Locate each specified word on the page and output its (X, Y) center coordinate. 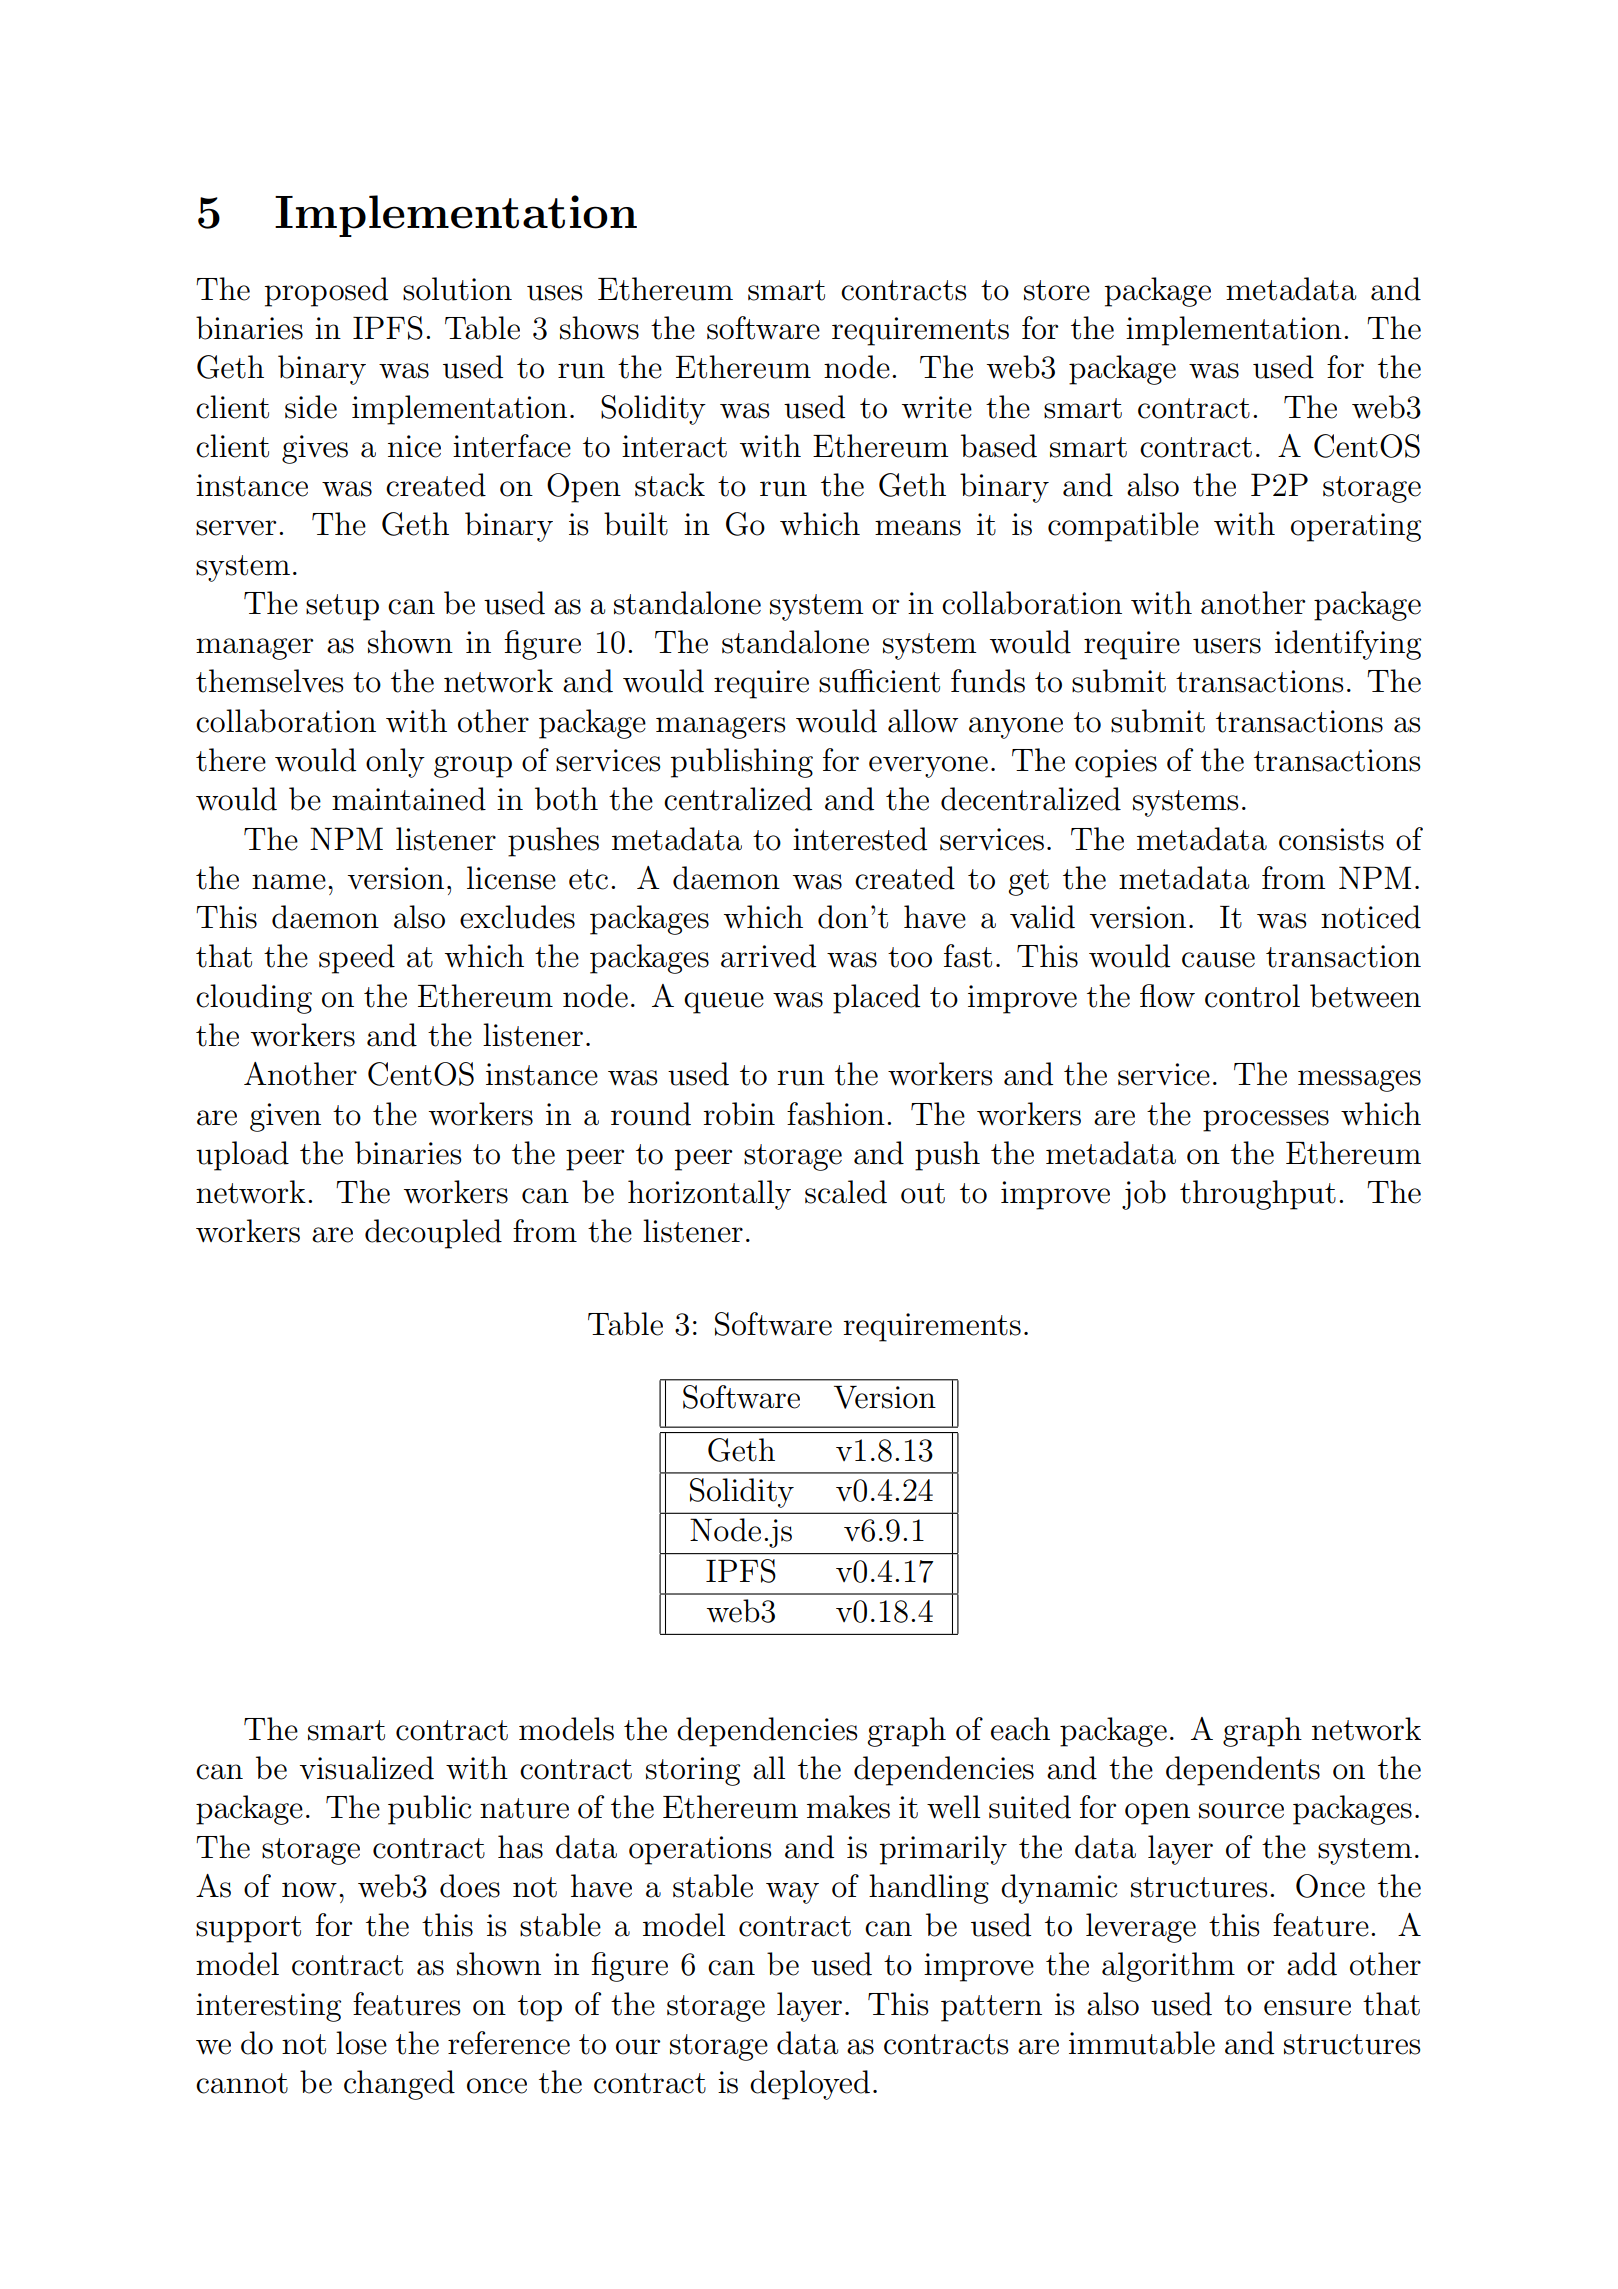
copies (1116, 763)
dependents (1243, 1771)
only (395, 763)
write (937, 407)
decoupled (433, 1234)
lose (361, 2043)
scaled (846, 1192)
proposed (326, 292)
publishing (741, 763)
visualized (367, 1768)
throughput (1258, 1195)
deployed (810, 2085)
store (1057, 290)
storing (693, 1771)
